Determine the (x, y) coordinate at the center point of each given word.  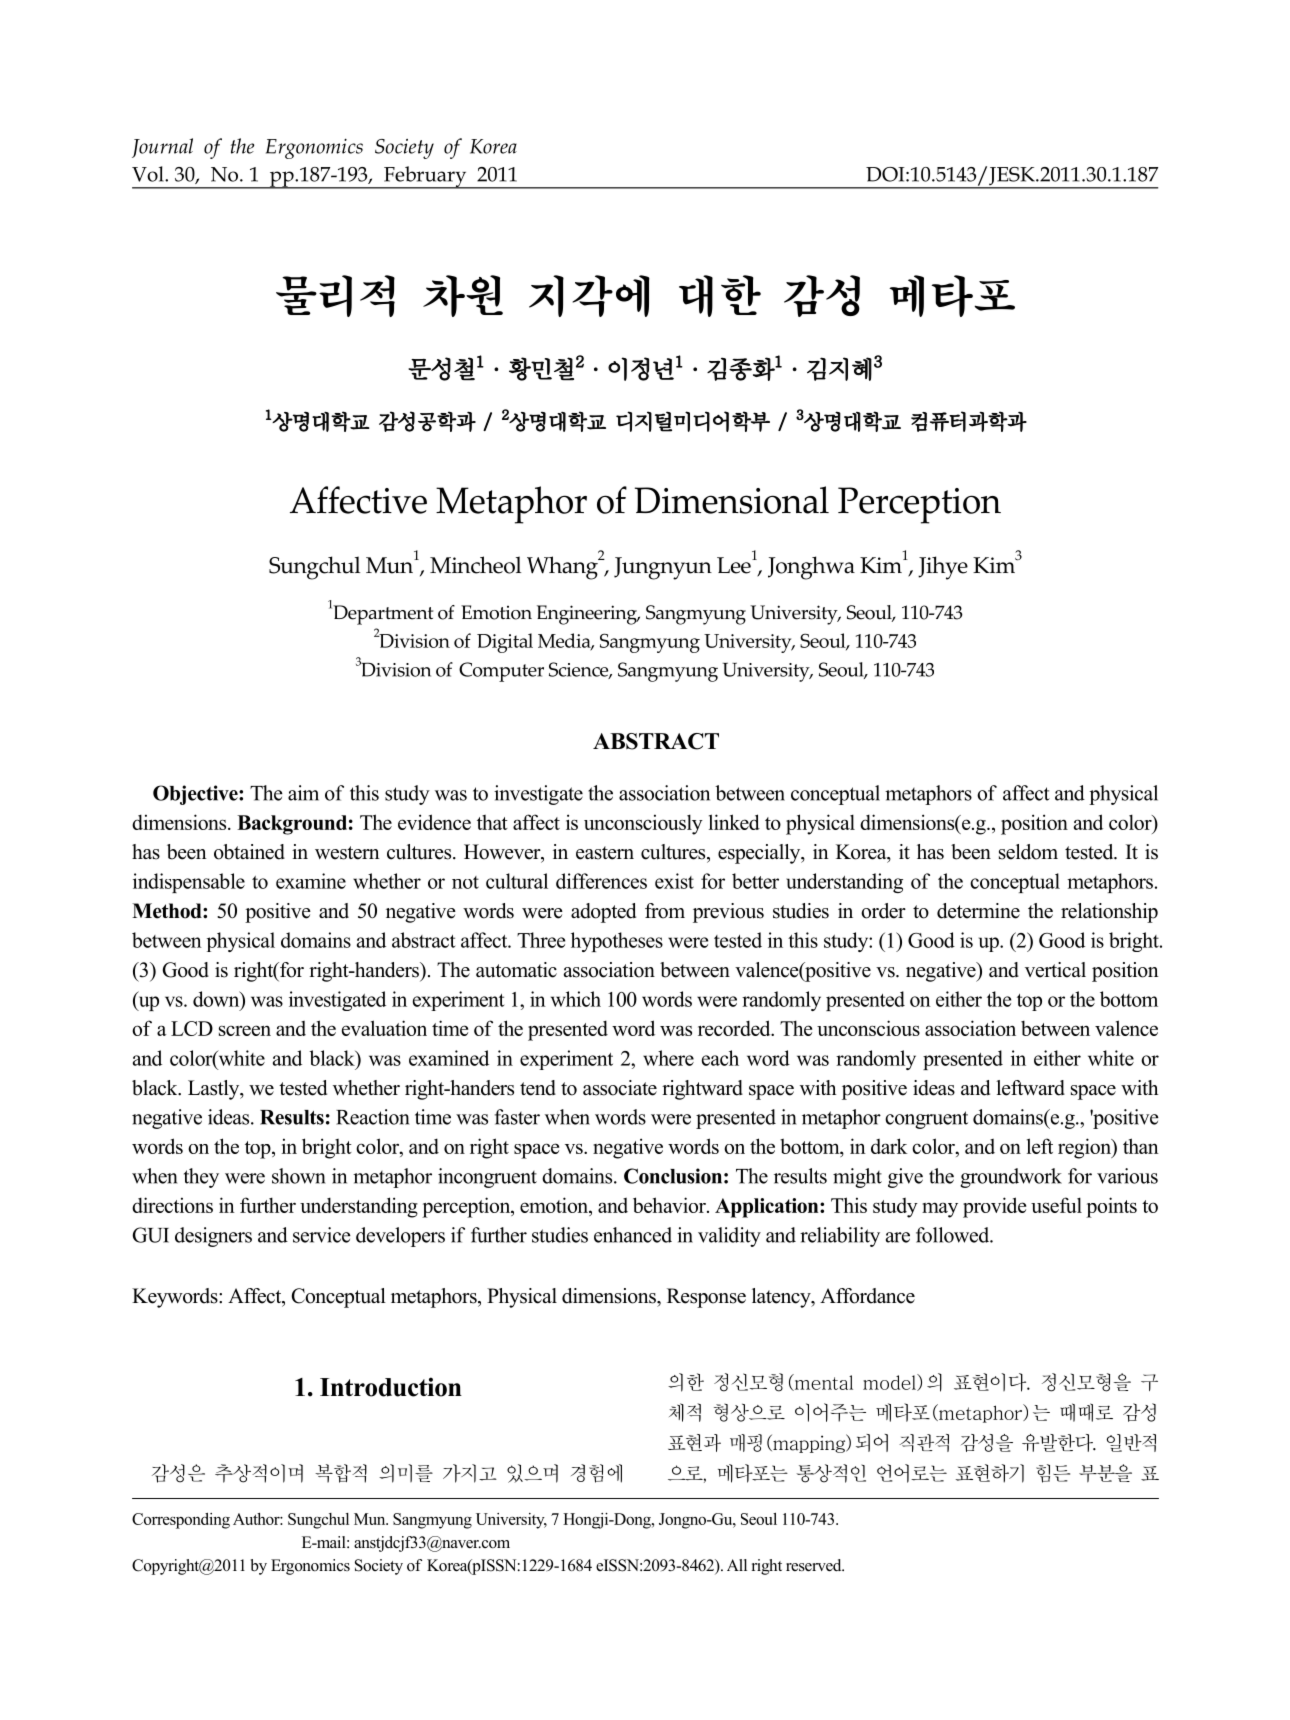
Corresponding (181, 1521)
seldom (1028, 852)
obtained (249, 852)
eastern (605, 853)
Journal (162, 148)
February (425, 177)
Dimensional (732, 500)
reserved (815, 1565)
